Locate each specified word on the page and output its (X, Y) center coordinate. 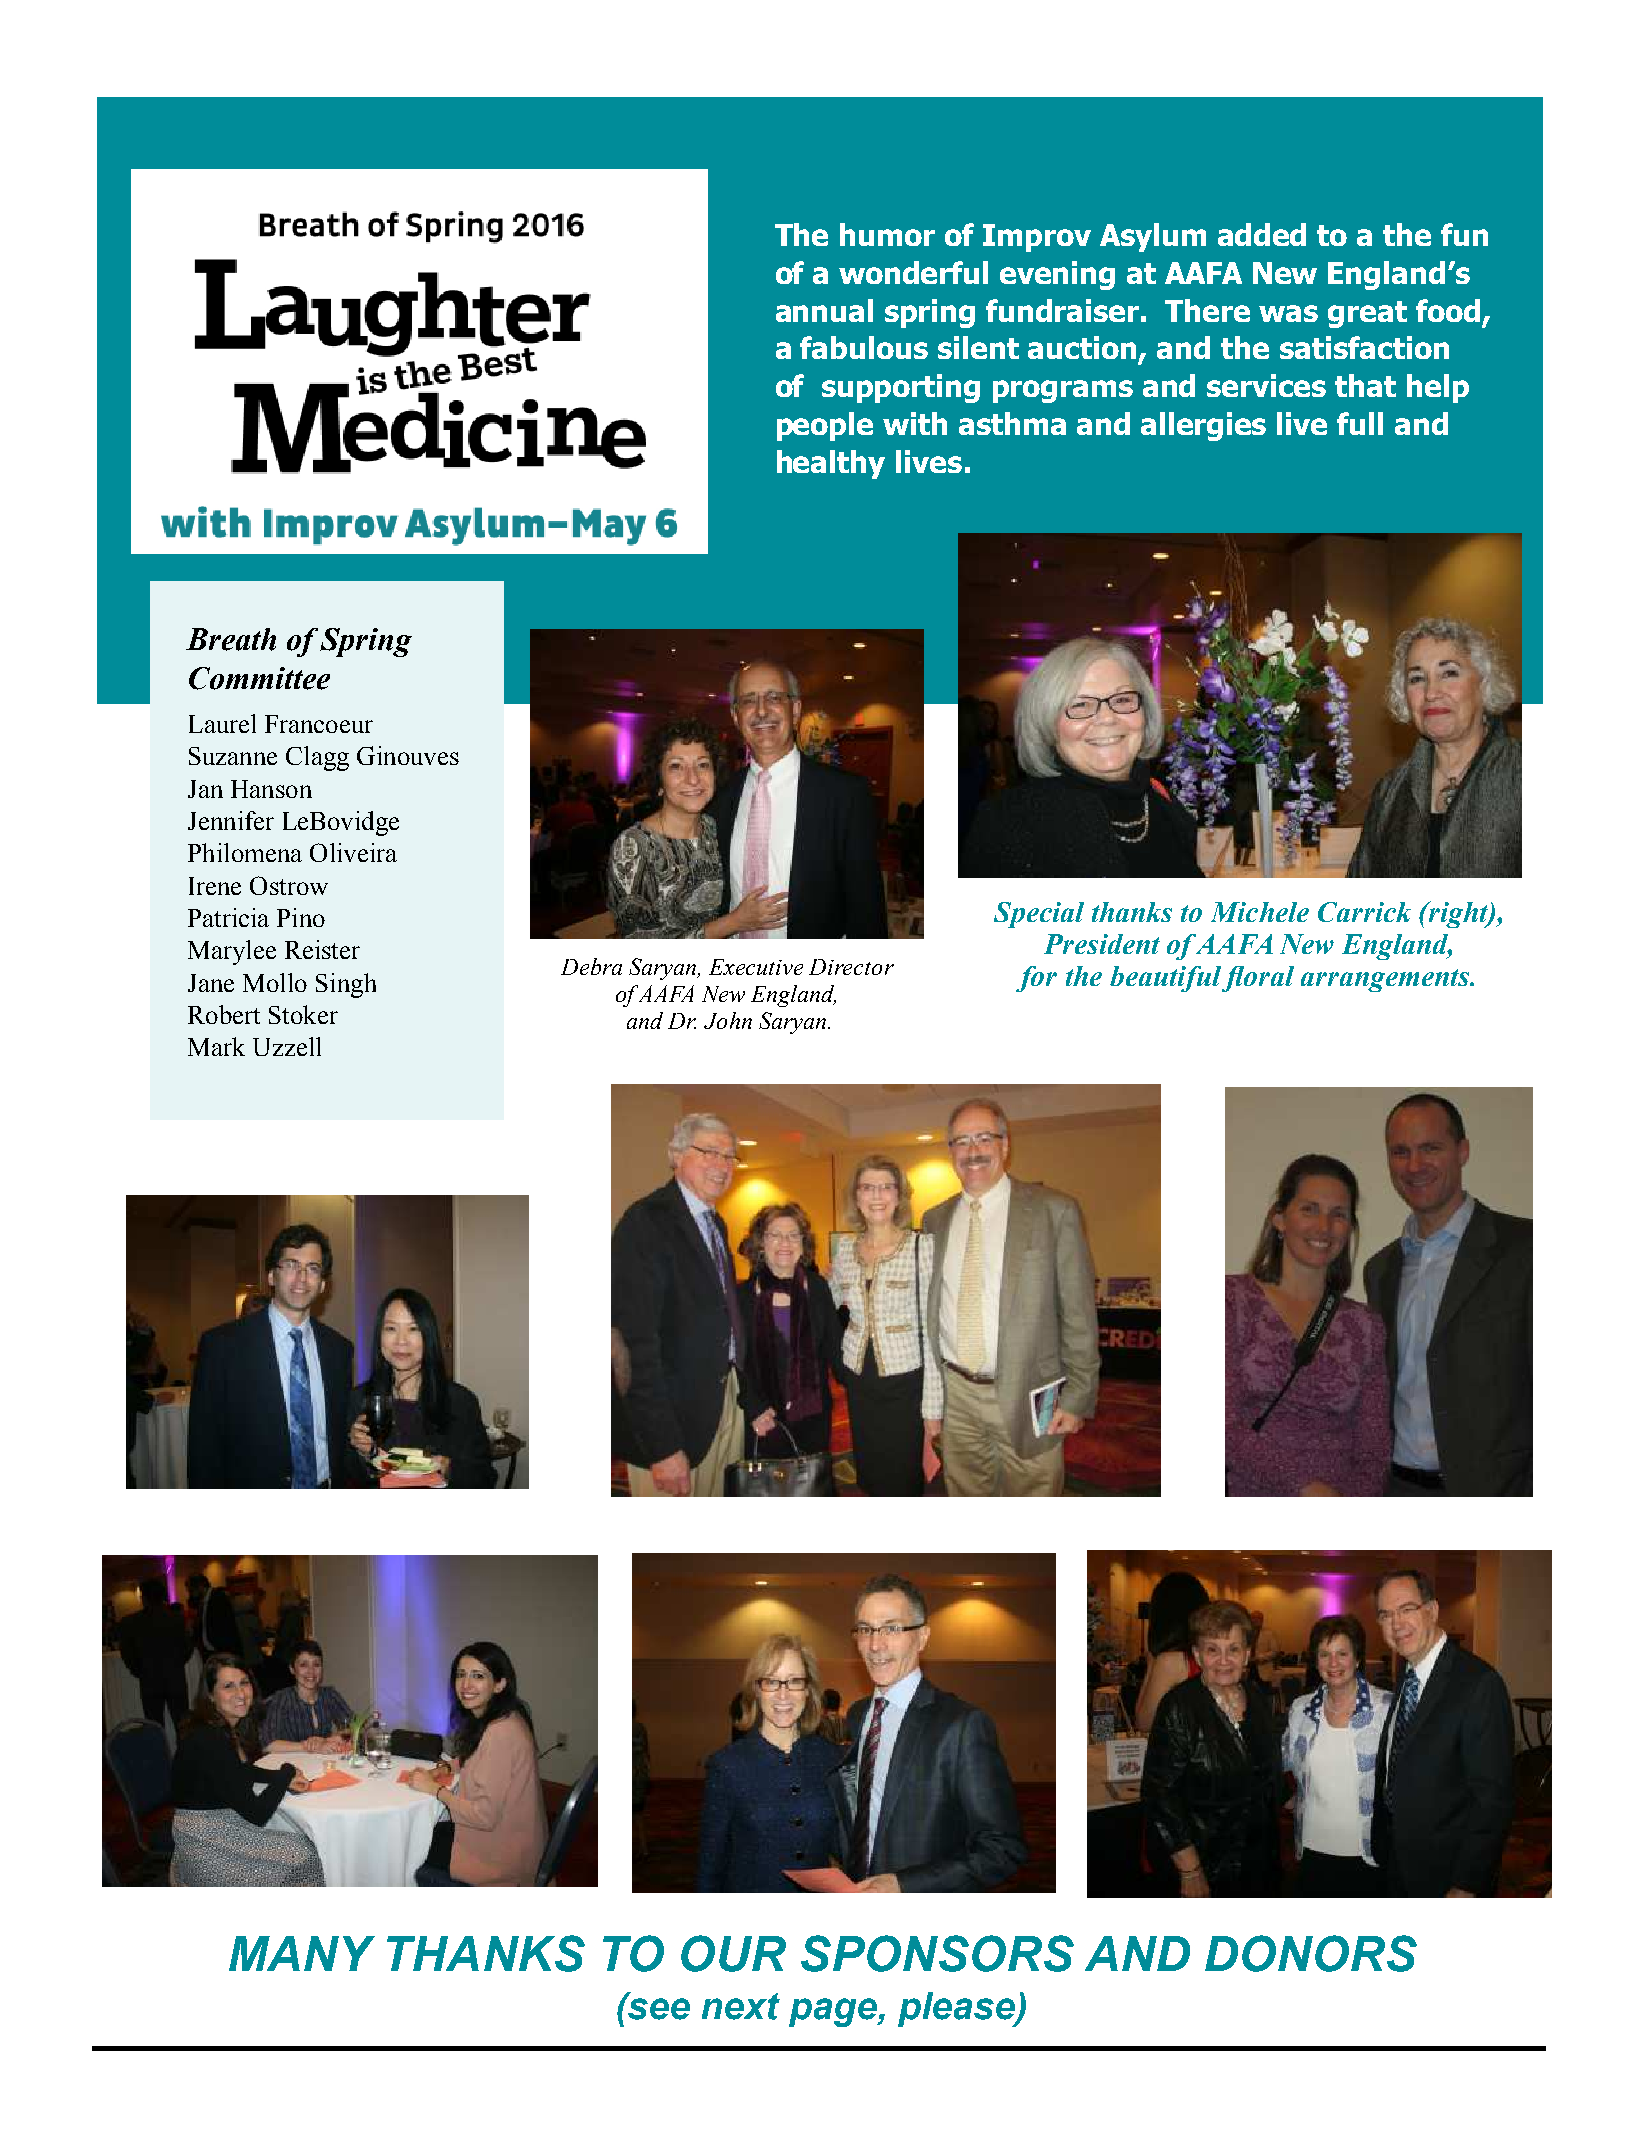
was (1288, 313)
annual (824, 310)
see (658, 2008)
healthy (831, 464)
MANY (302, 1953)
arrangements (1386, 980)
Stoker (303, 1014)
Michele (1260, 912)
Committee (259, 678)
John (728, 1020)
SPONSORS (937, 1953)
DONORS (1311, 1953)
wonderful (913, 272)
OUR (733, 1953)
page (834, 2012)
